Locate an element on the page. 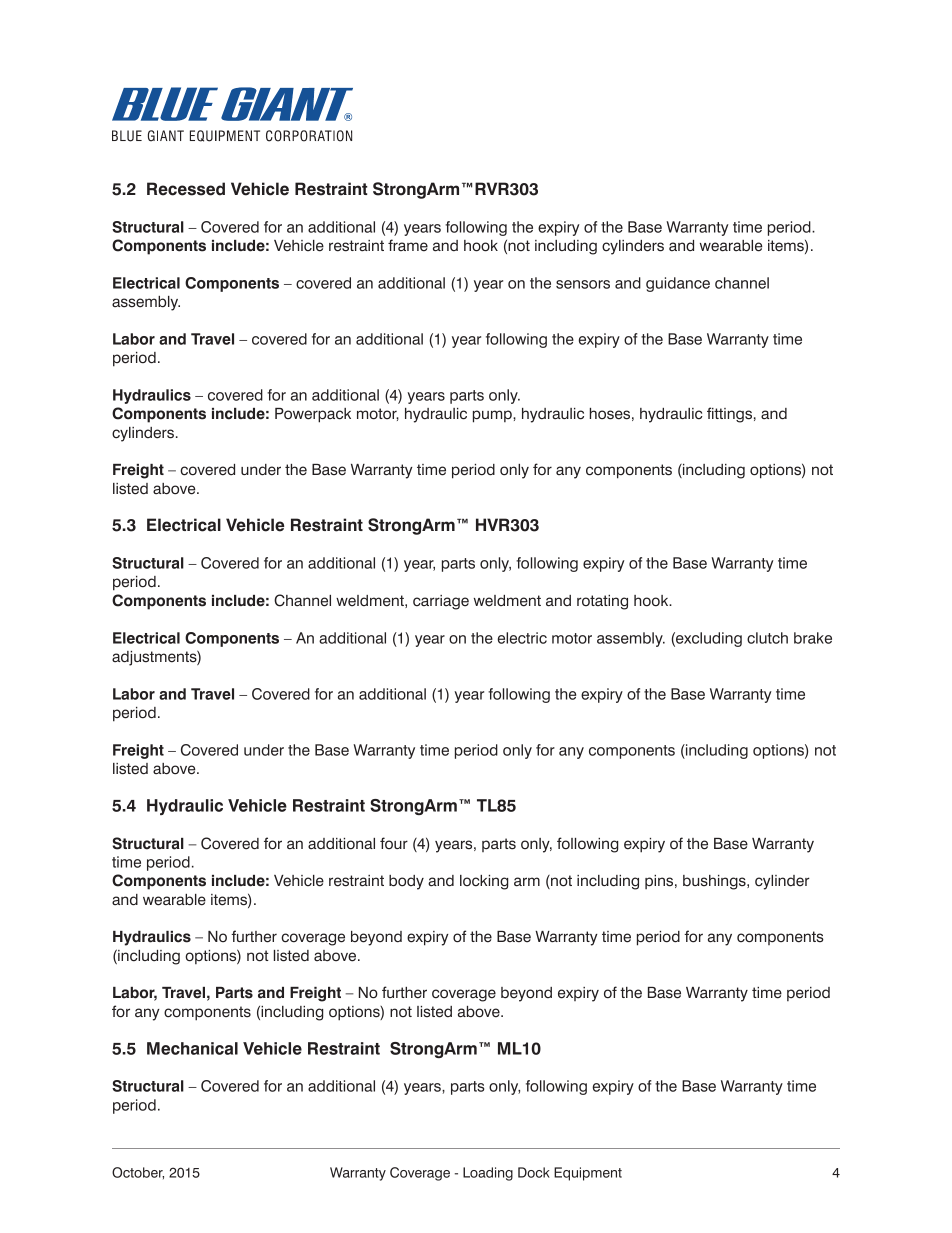 Image resolution: width=952 pixels, height=1233 pixels. October is located at coordinates (138, 1173).
